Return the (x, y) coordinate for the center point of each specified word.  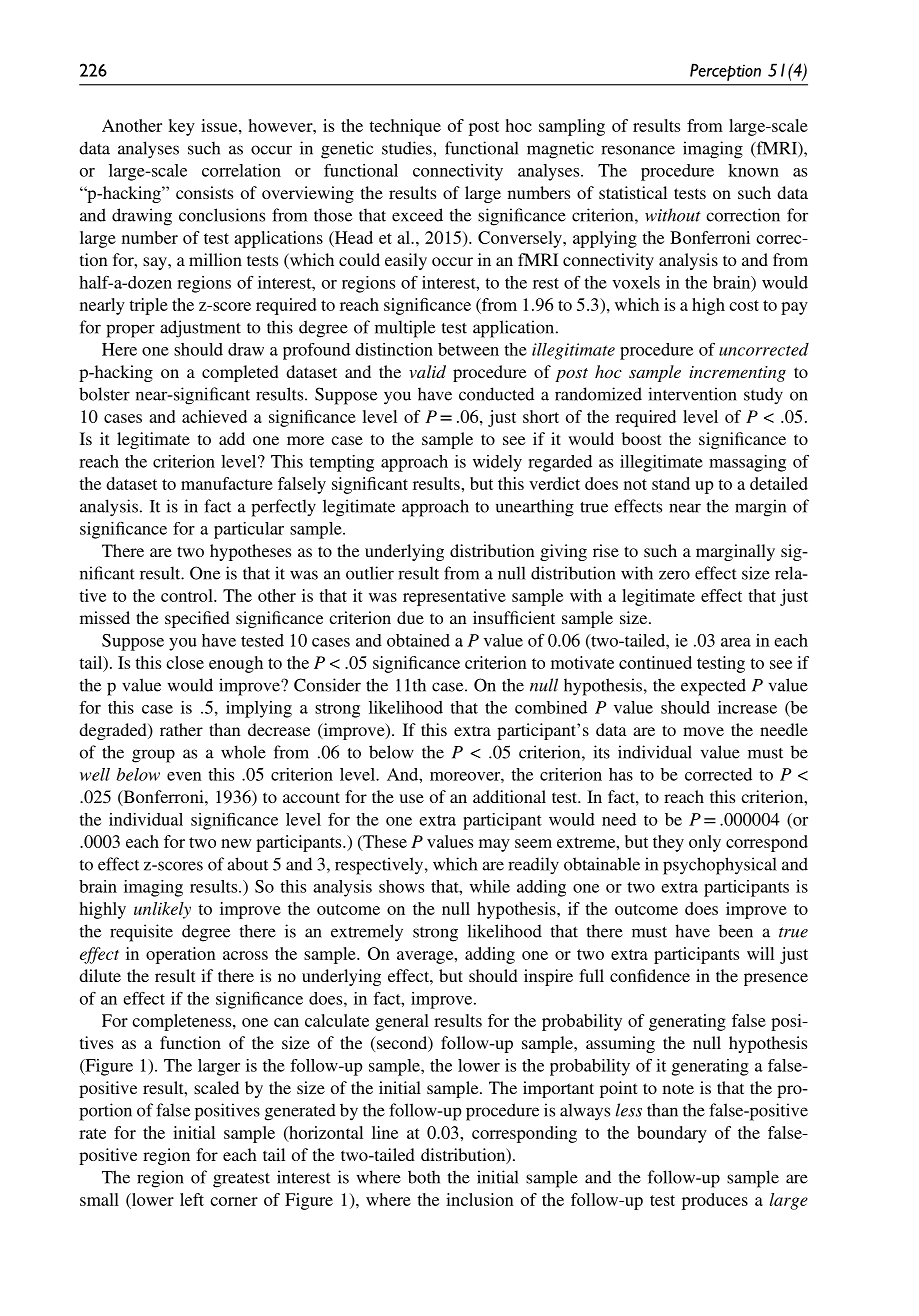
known (753, 170)
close (185, 662)
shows (401, 886)
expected (713, 687)
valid (427, 371)
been (736, 931)
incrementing (737, 374)
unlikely (162, 910)
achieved (214, 416)
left (192, 1199)
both (424, 1177)
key (181, 127)
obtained (418, 640)
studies (408, 148)
